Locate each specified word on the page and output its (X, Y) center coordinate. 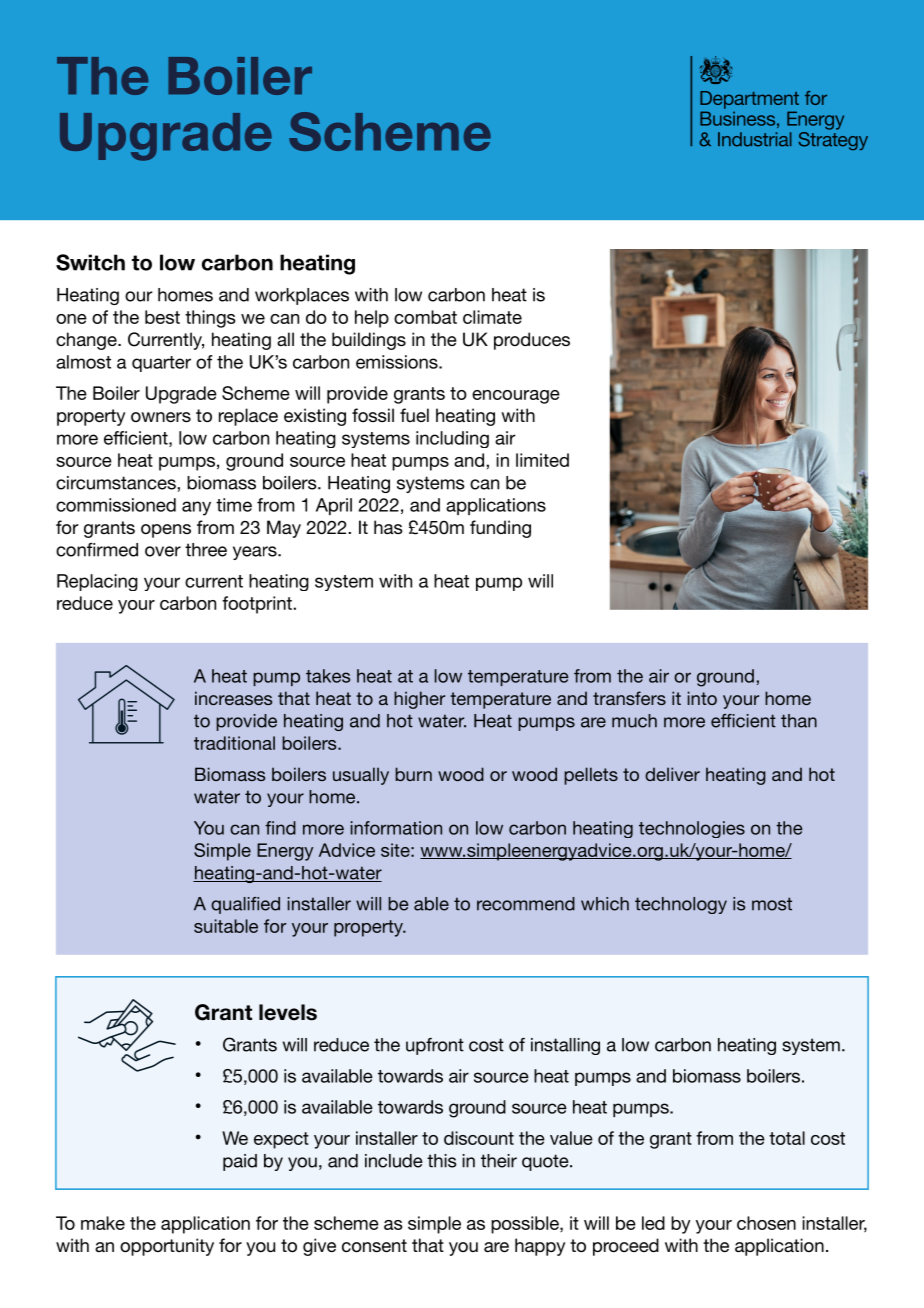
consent (374, 1245)
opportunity (167, 1247)
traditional (234, 743)
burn (413, 774)
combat (425, 317)
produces (532, 341)
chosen (766, 1223)
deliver (672, 774)
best (162, 317)
